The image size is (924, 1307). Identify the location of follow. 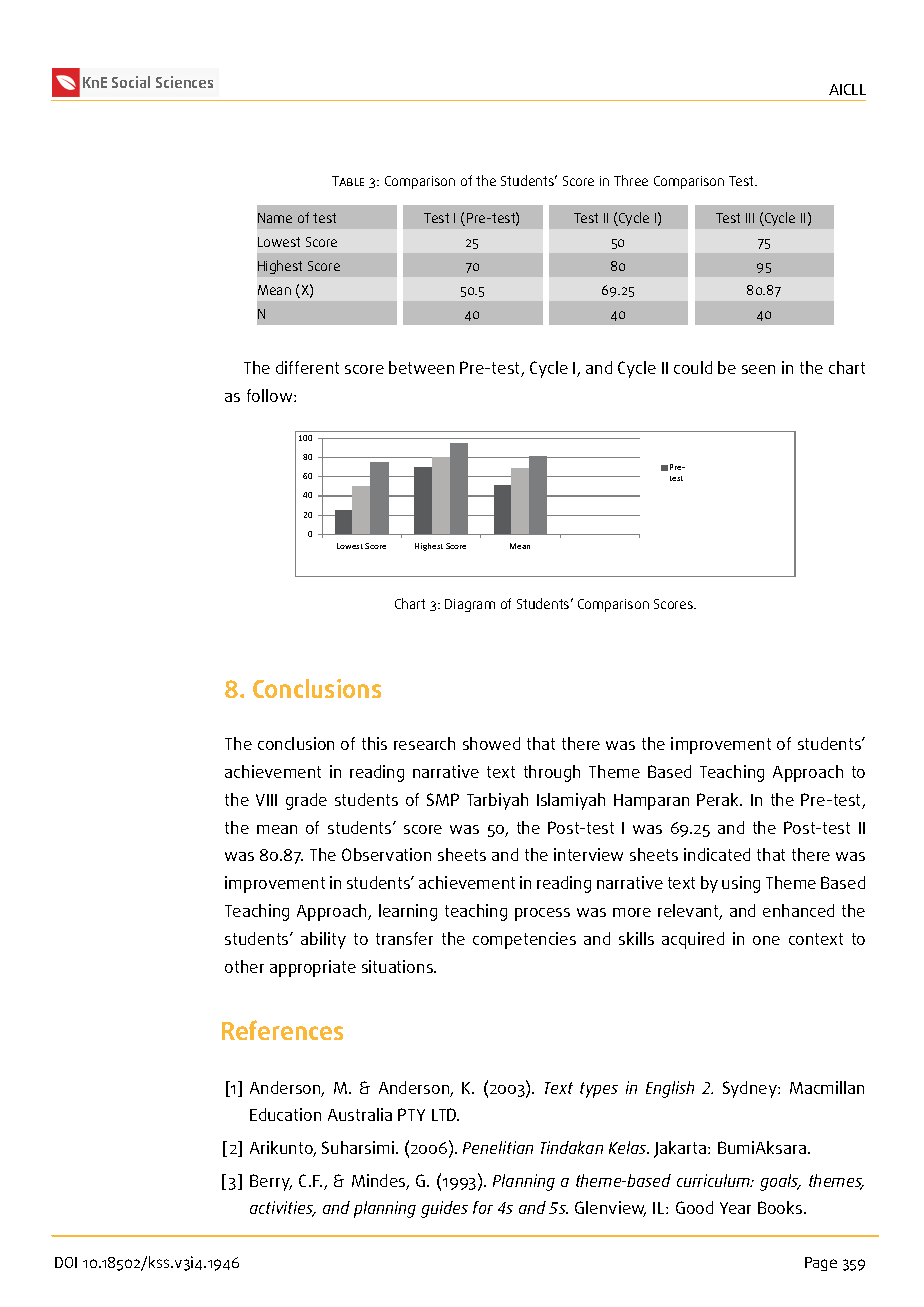
(271, 395).
